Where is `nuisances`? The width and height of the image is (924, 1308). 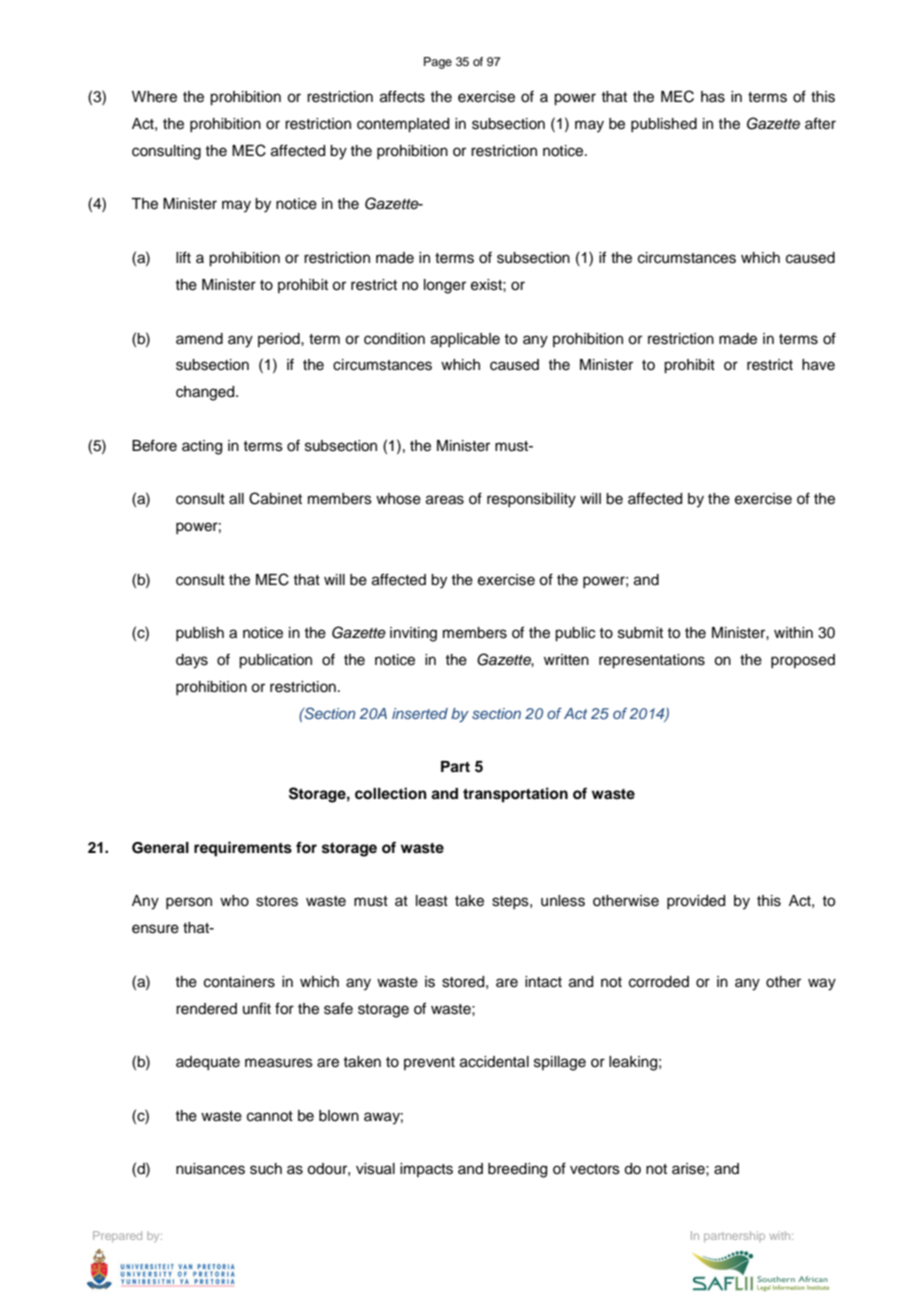
nuisances is located at coordinates (210, 1169).
